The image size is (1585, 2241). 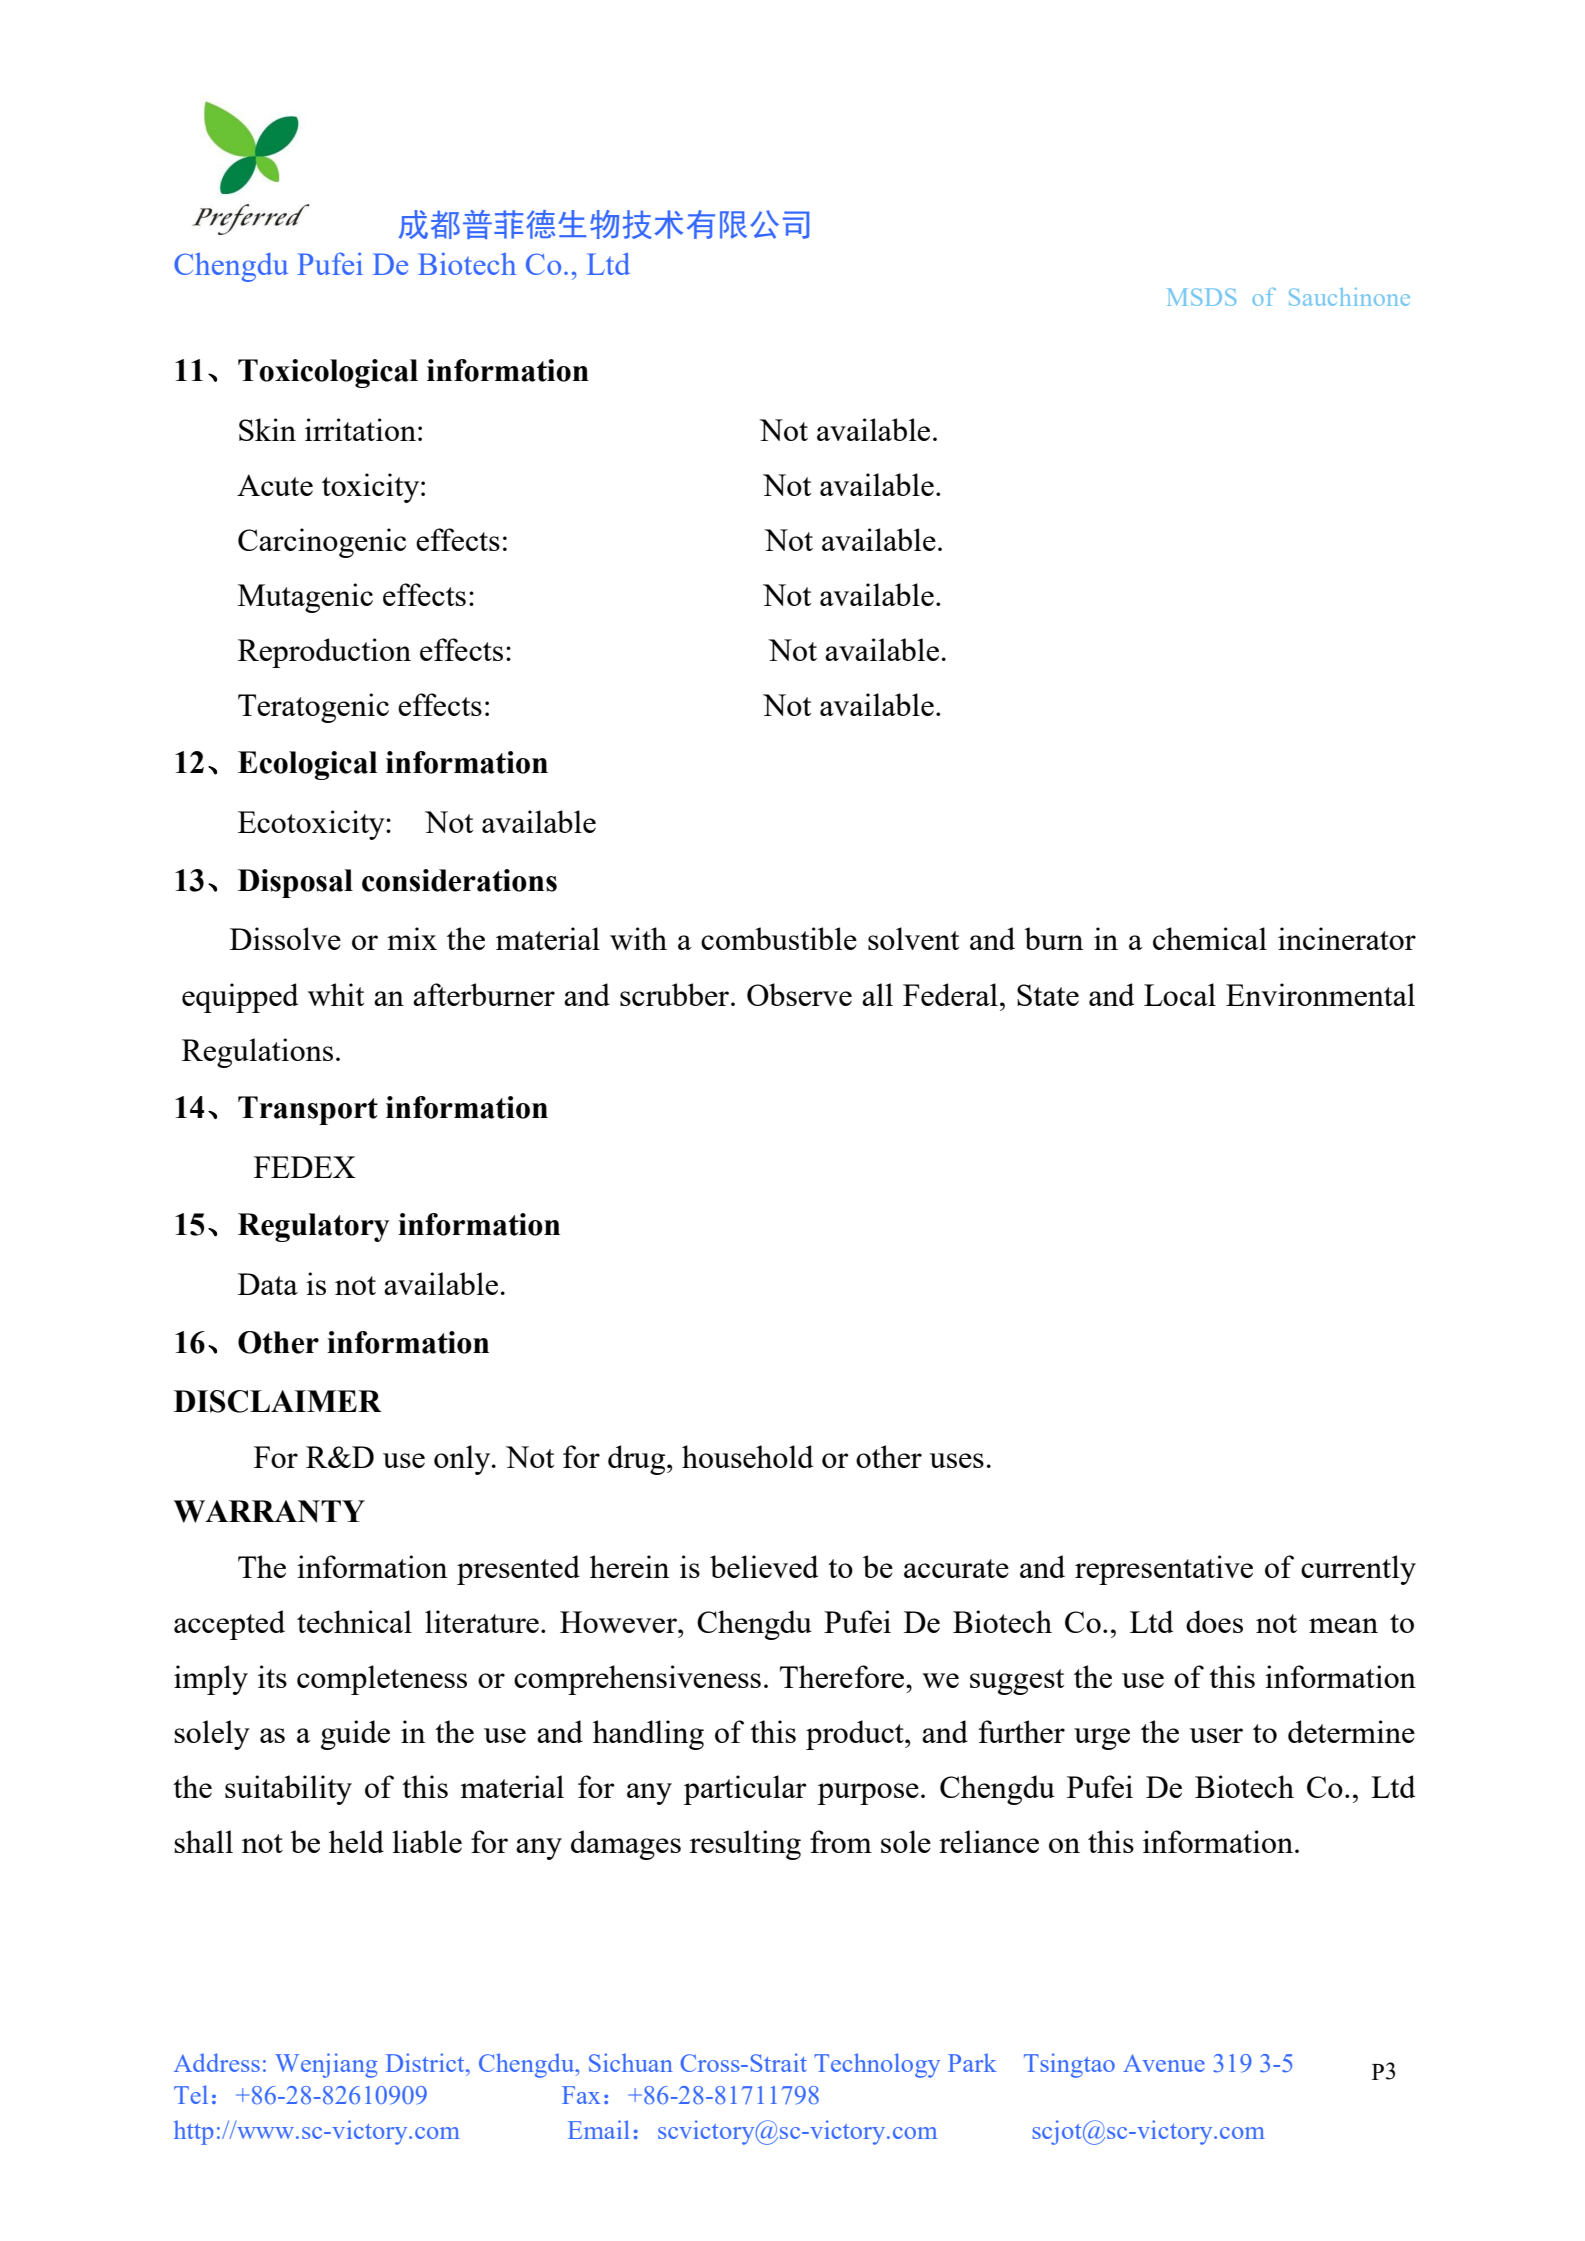 What do you see at coordinates (426, 2062) in the image?
I see `District` at bounding box center [426, 2062].
